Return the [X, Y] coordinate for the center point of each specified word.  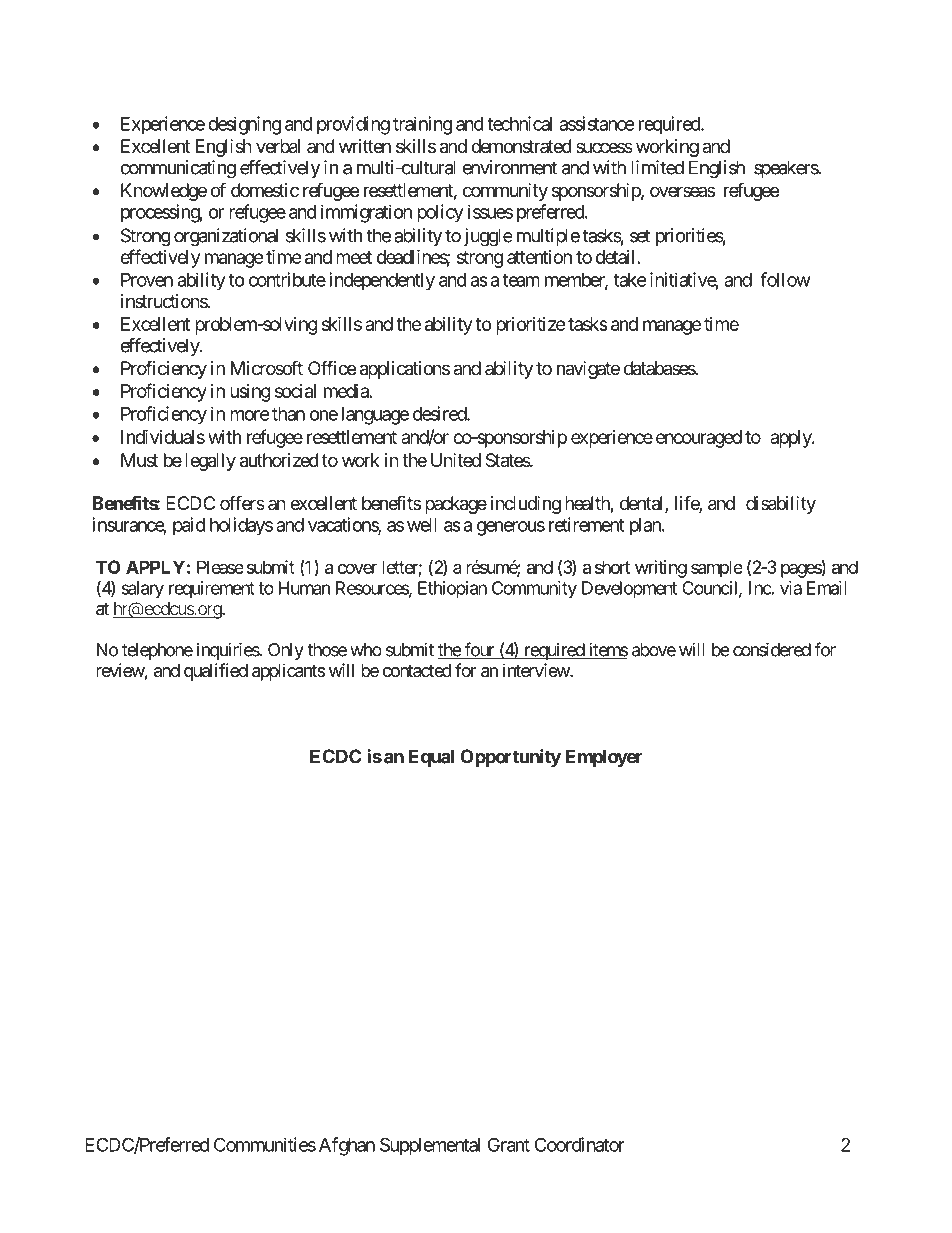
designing [244, 125]
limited [657, 167]
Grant [509, 1144]
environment [510, 167]
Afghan [347, 1146]
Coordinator [580, 1144]
